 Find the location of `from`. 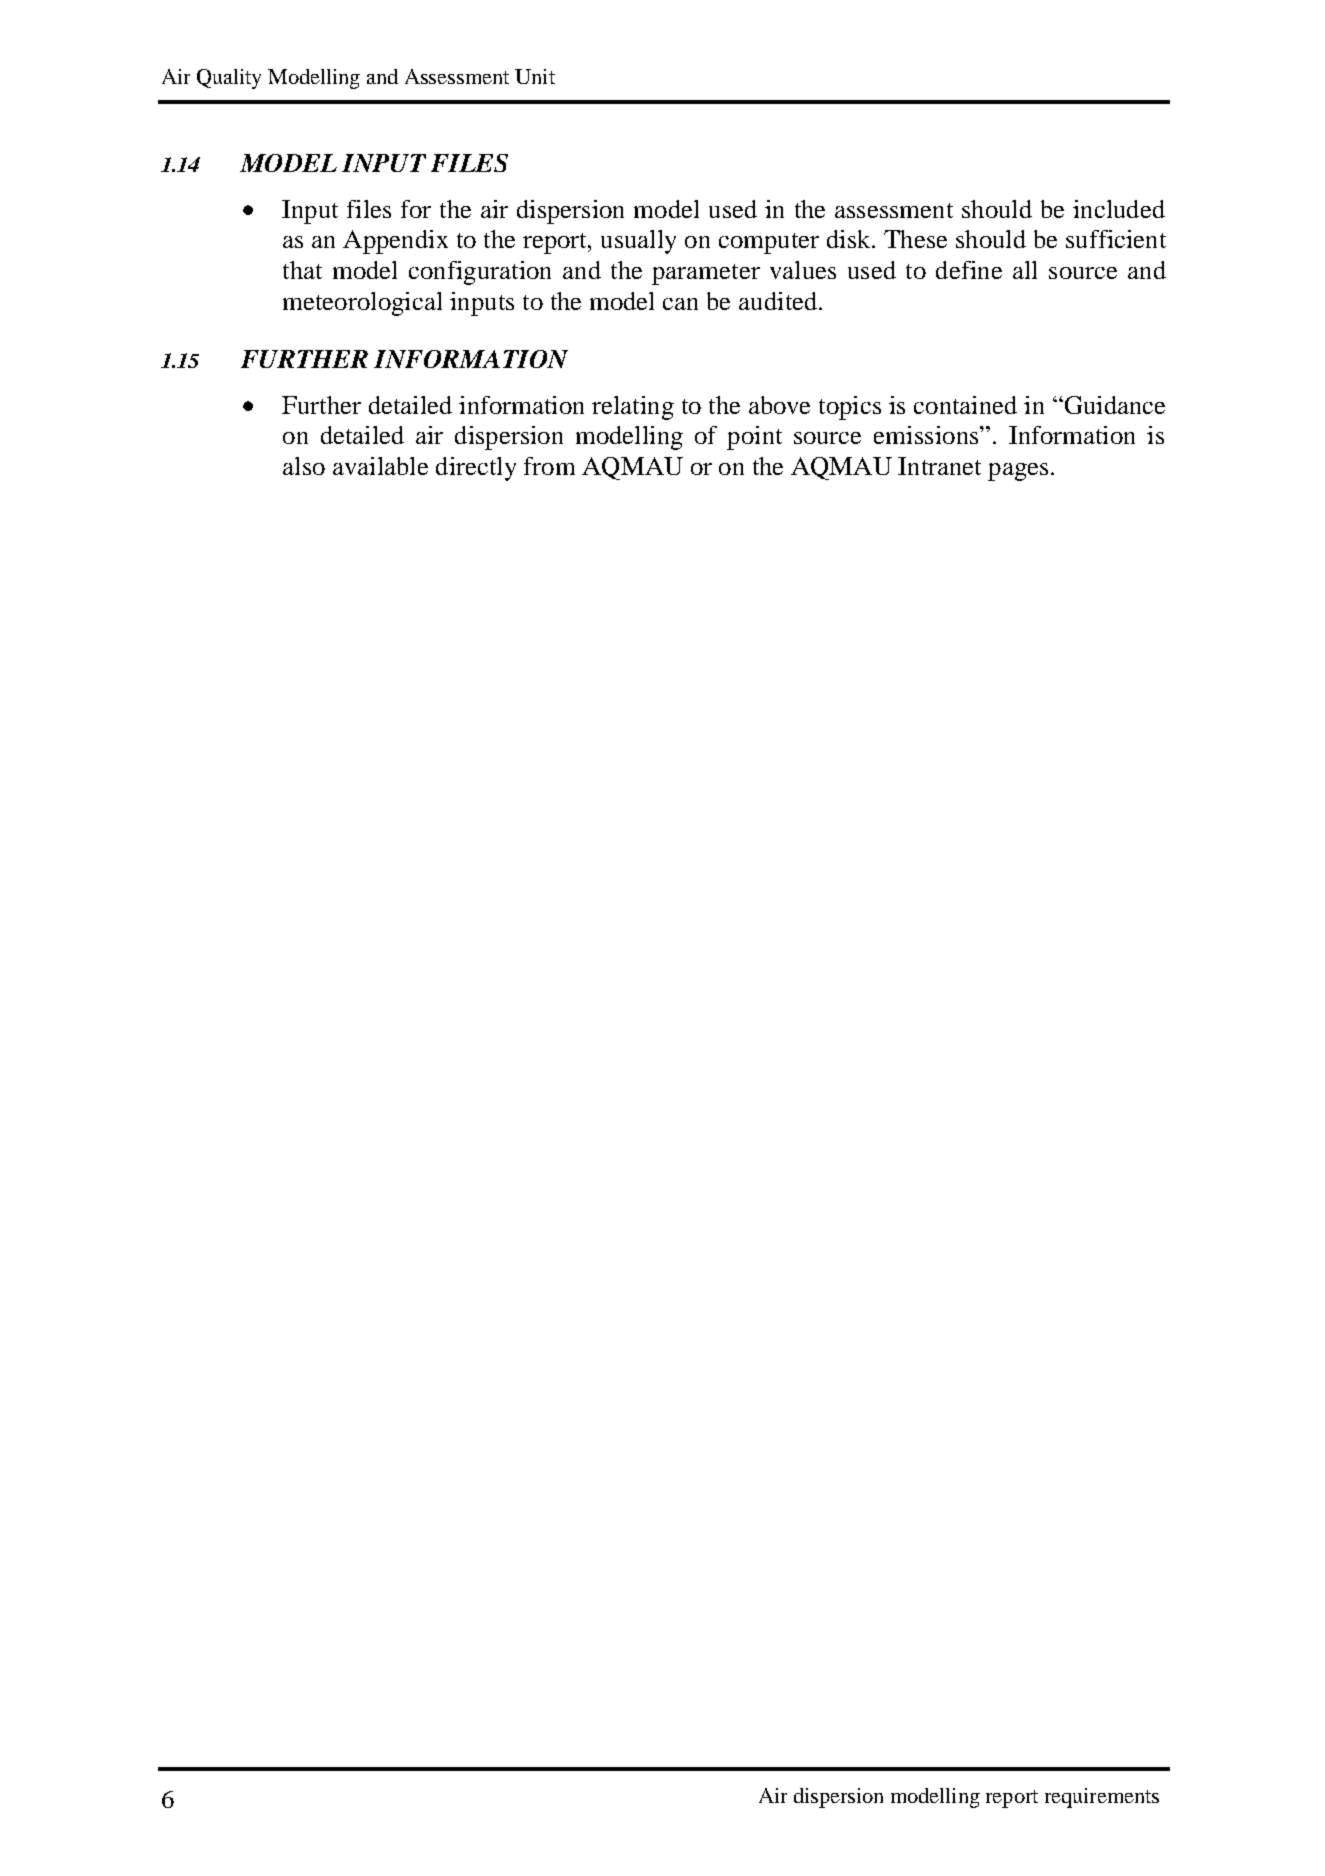

from is located at coordinates (549, 466).
